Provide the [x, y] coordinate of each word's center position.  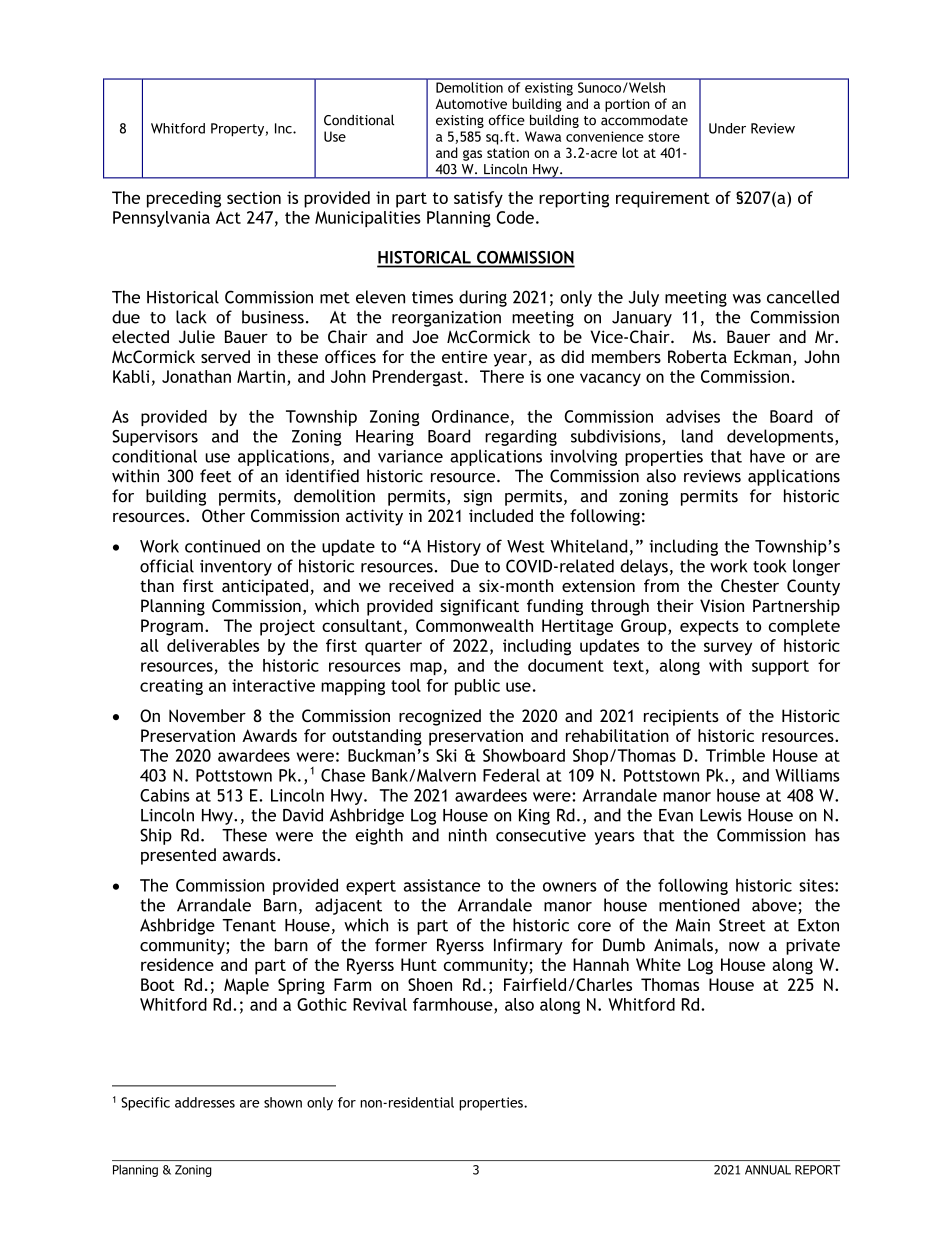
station [508, 153]
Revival [380, 1004]
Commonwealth [474, 625]
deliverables [213, 645]
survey [728, 649]
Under [727, 128]
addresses [205, 1102]
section [254, 197]
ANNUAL [768, 1170]
